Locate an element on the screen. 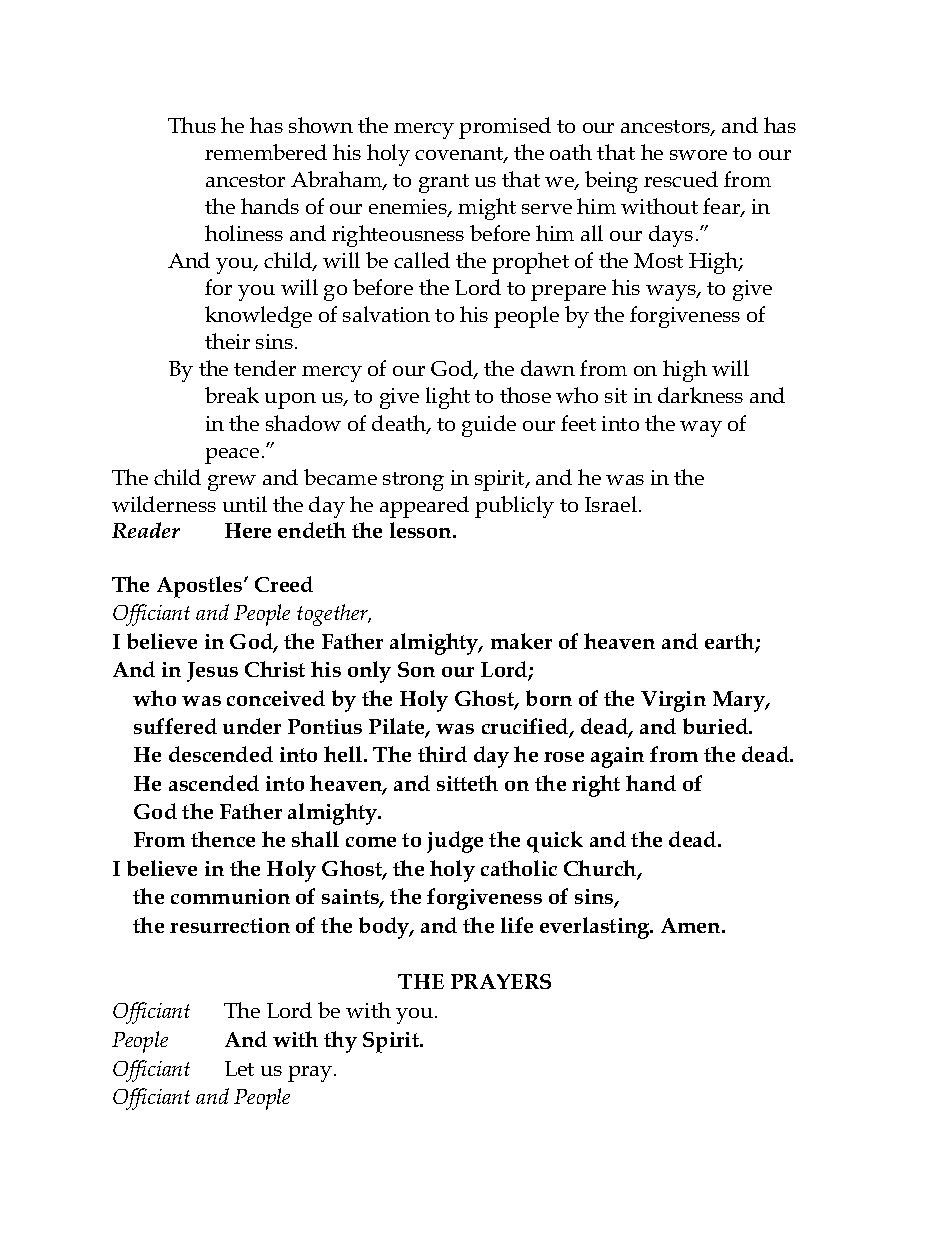  thy is located at coordinates (340, 1042).
